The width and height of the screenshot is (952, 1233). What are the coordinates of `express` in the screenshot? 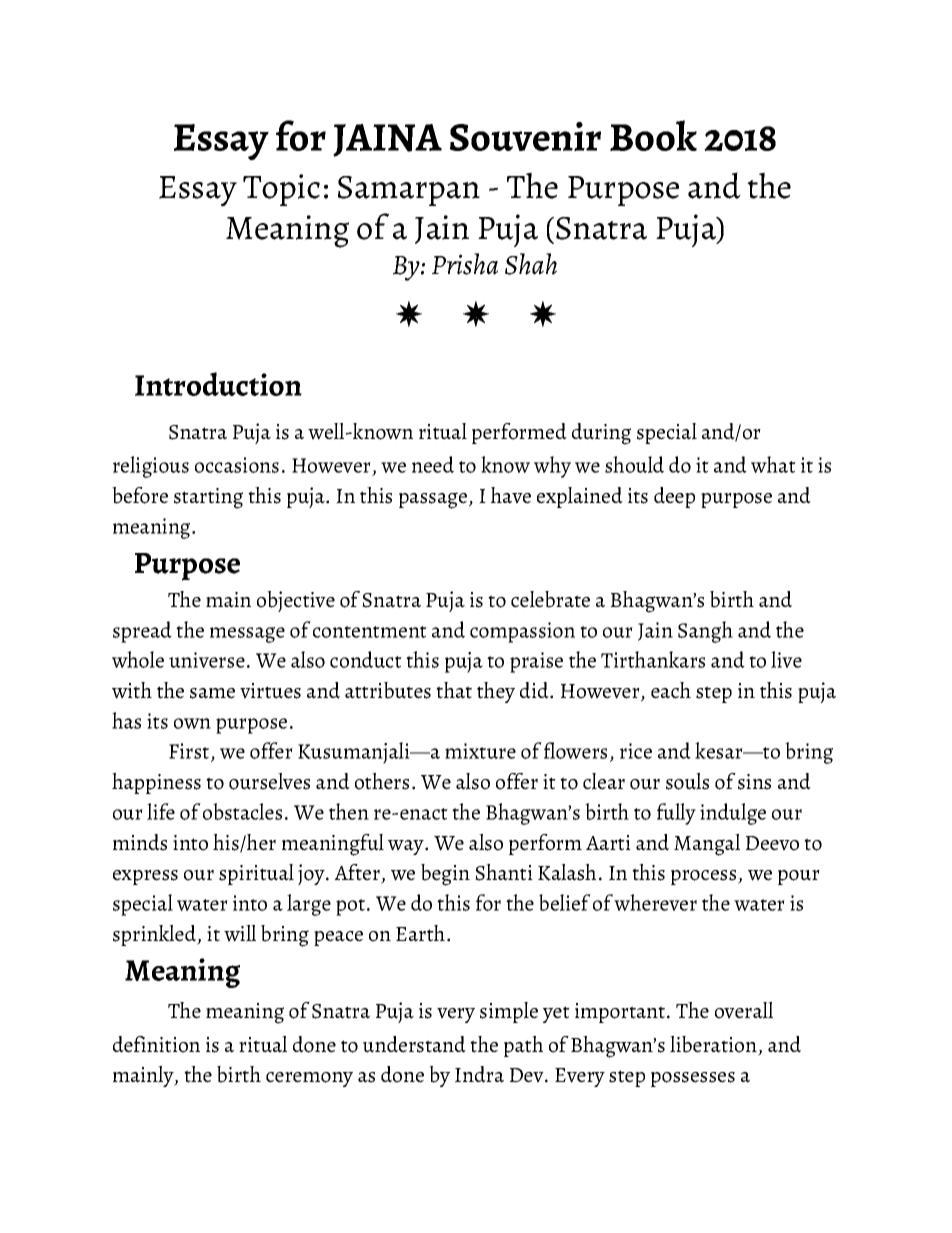 It's located at (145, 877).
